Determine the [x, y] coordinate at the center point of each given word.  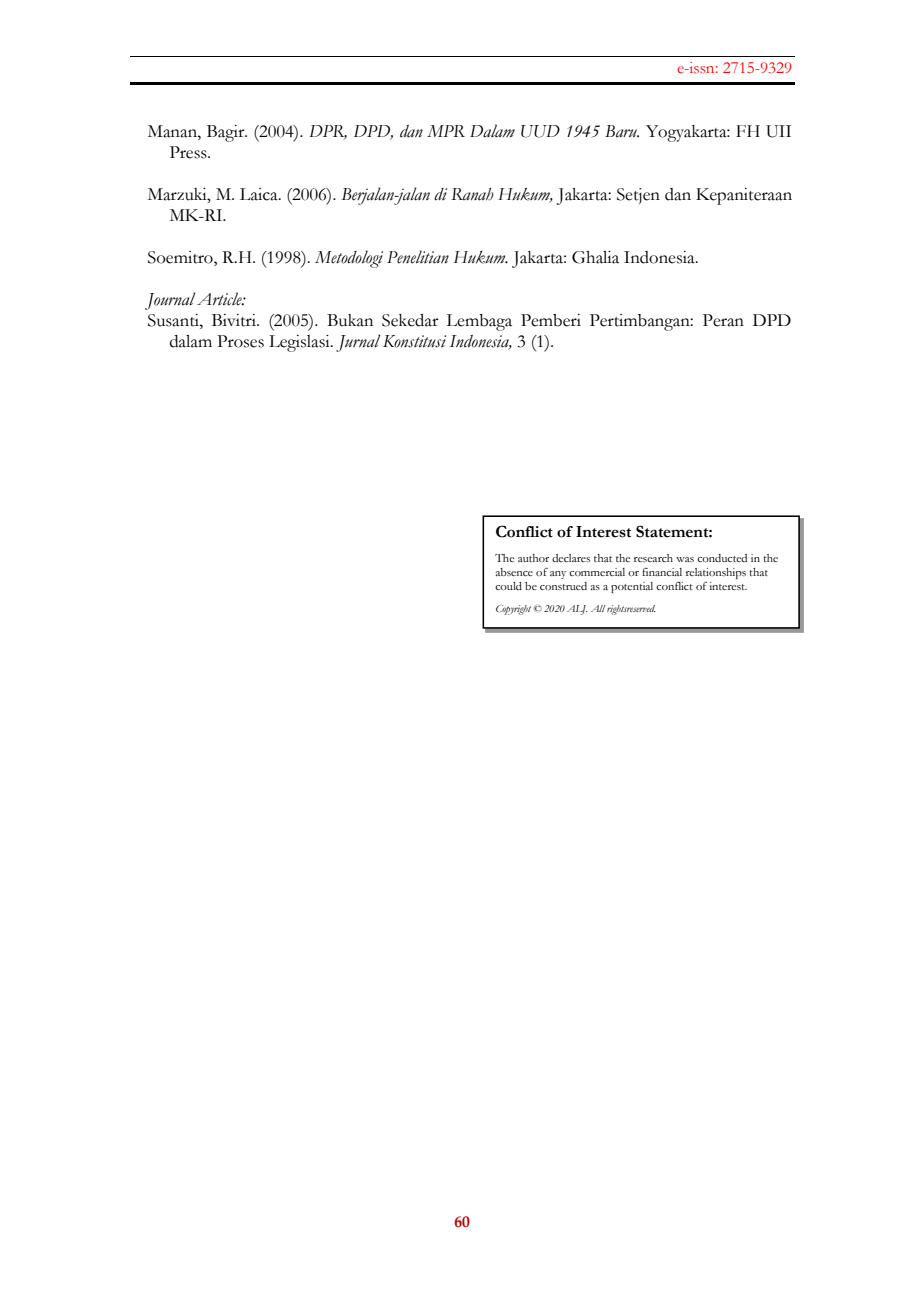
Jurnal [358, 343]
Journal [170, 301]
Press [189, 152]
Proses [240, 341]
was [685, 559]
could [508, 586]
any [558, 575]
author [533, 558]
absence [514, 572]
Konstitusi [414, 341]
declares [571, 558]
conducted [722, 558]
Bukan [350, 320]
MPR [446, 131]
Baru [622, 131]
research [653, 558]
